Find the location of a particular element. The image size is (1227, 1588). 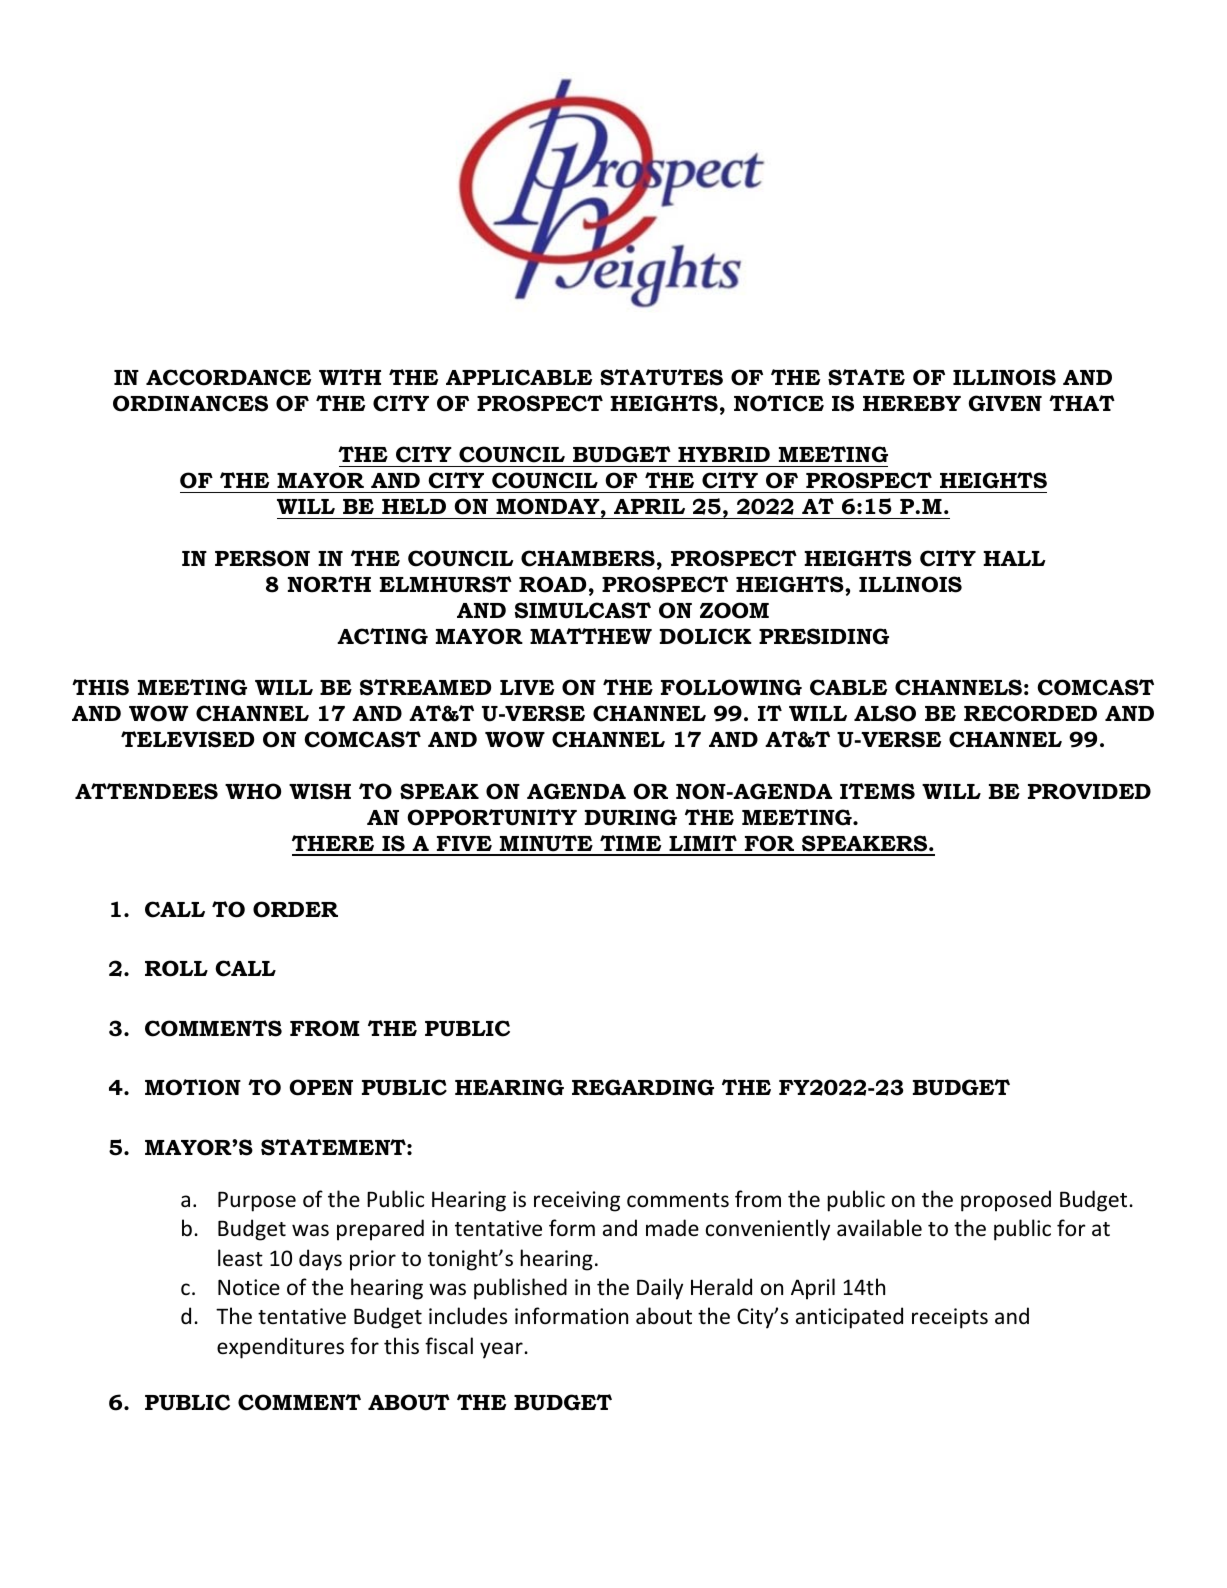

GIVEN is located at coordinates (1005, 403).
